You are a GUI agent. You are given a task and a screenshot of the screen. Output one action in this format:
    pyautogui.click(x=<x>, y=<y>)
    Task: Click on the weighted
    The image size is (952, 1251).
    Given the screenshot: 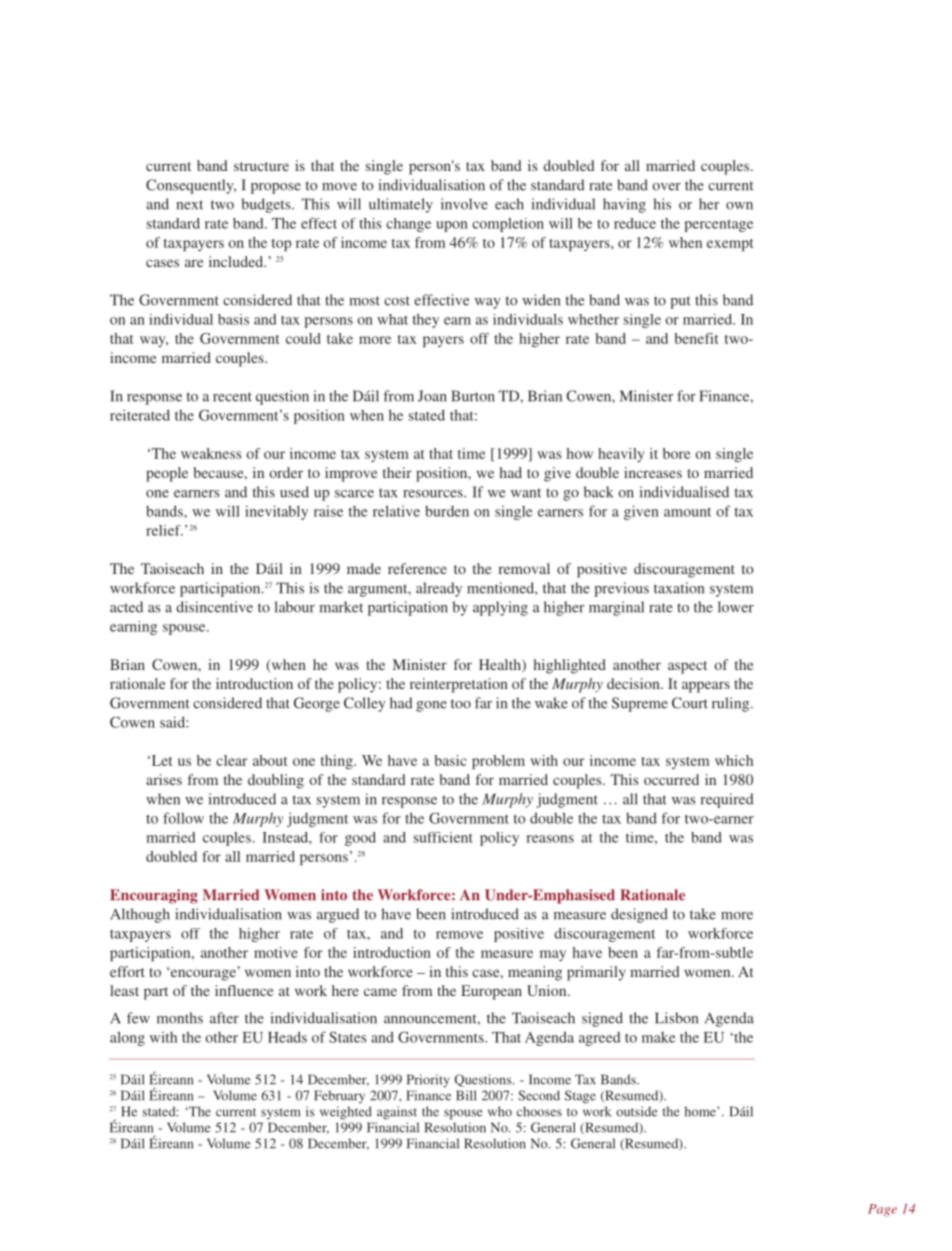 What is the action you would take?
    pyautogui.click(x=346, y=1113)
